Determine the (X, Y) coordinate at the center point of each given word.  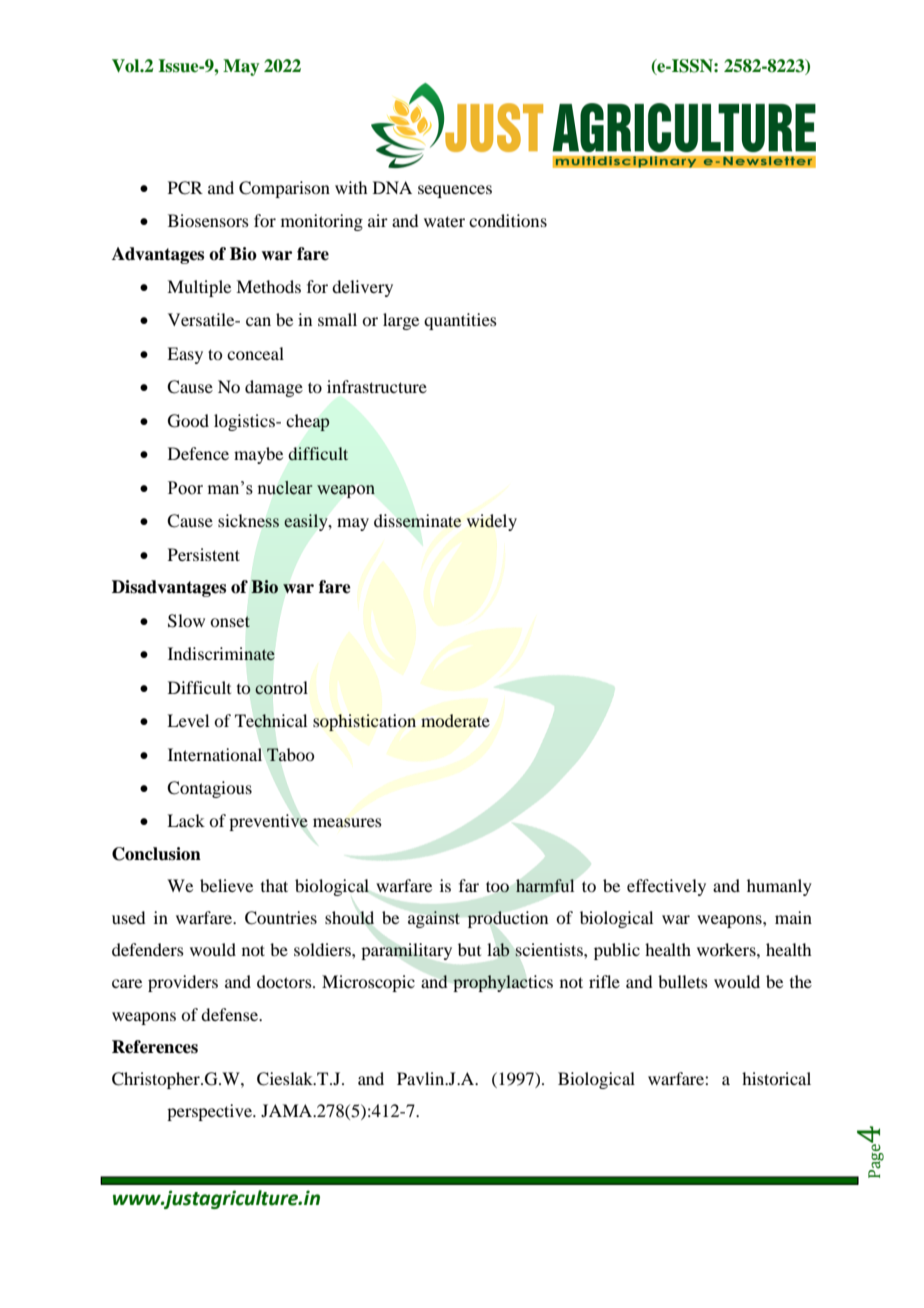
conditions (508, 220)
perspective (210, 1112)
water (444, 221)
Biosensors (208, 220)
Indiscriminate (221, 654)
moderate (455, 720)
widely (492, 522)
